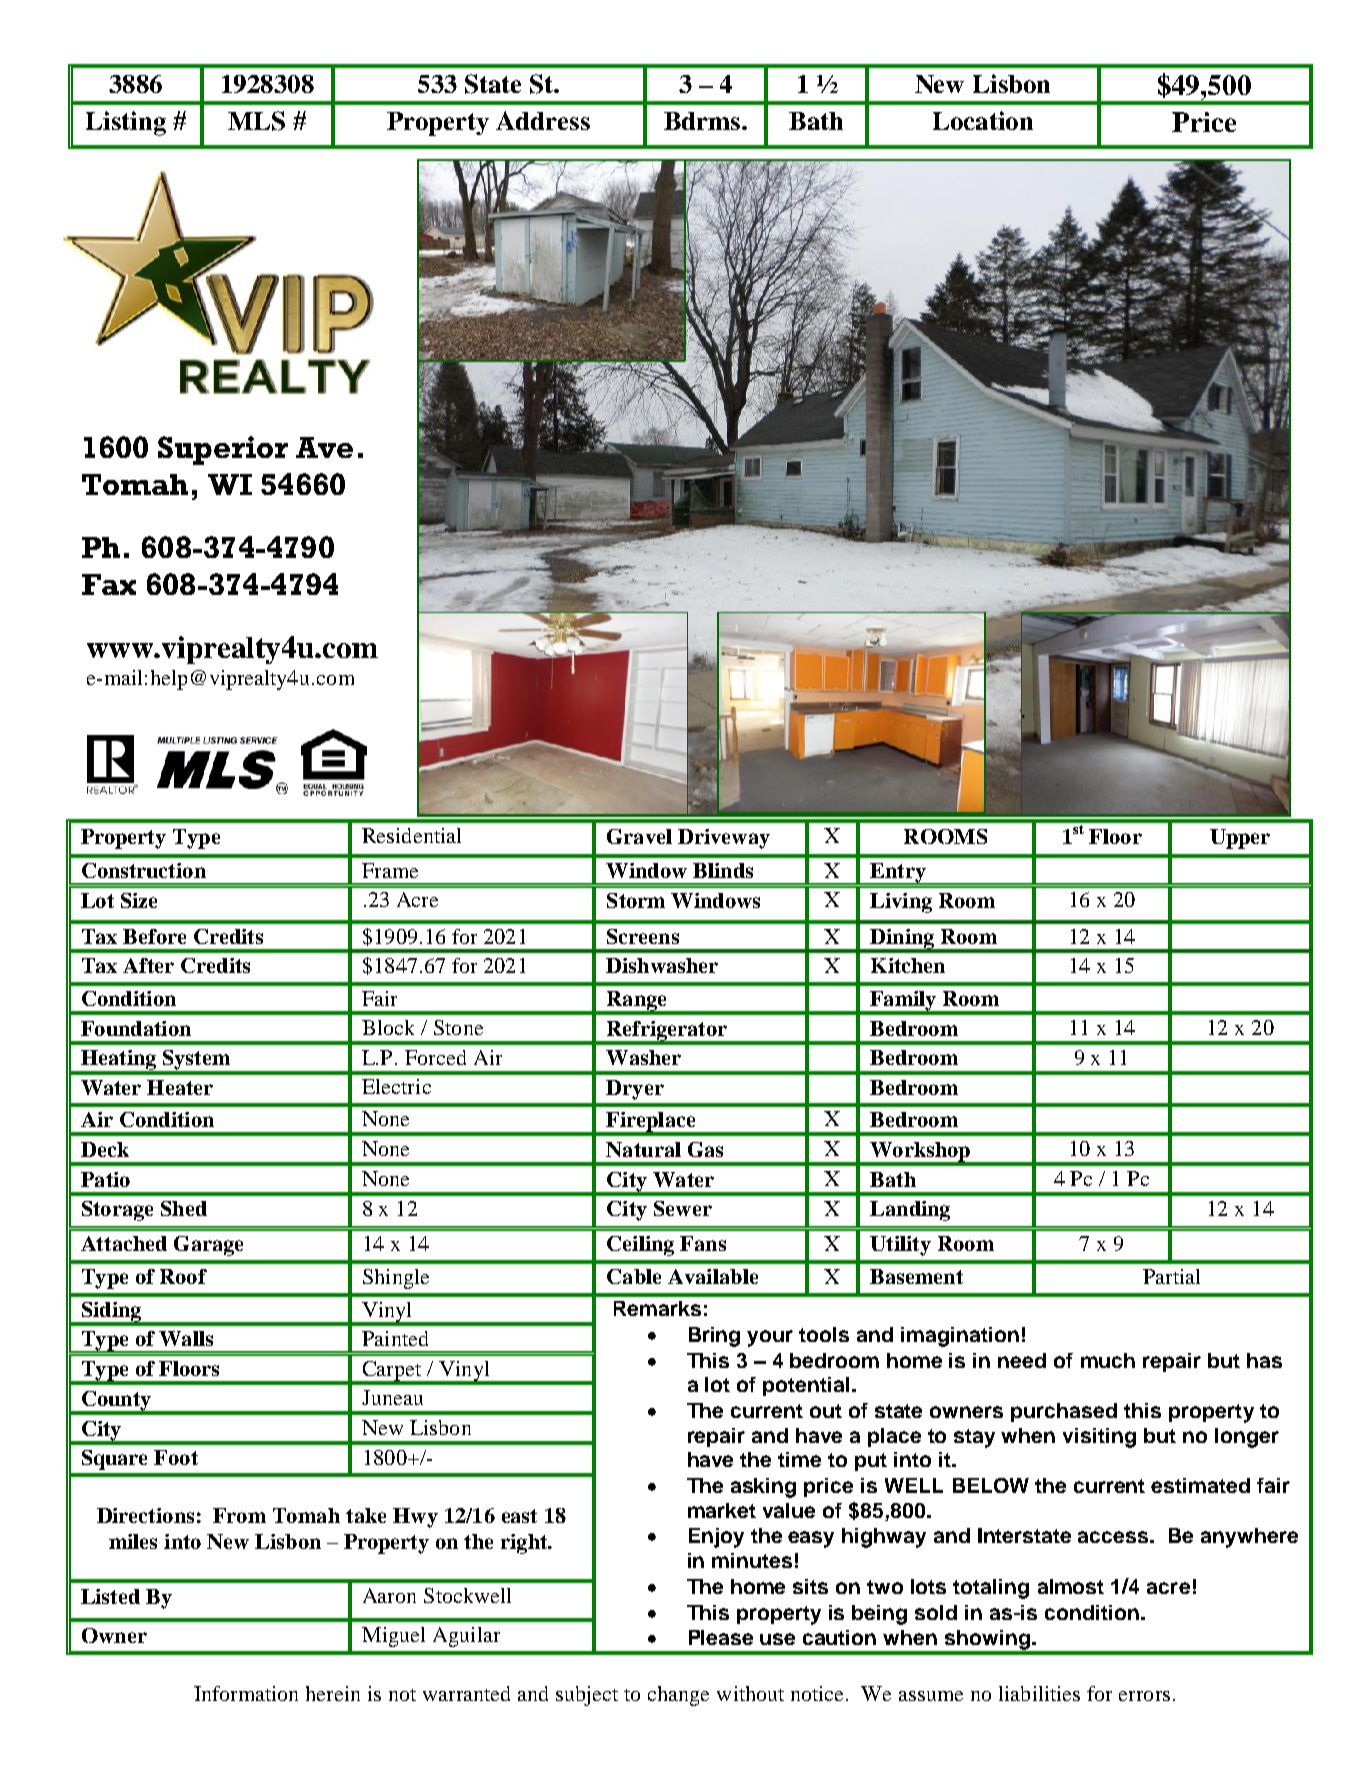 Image resolution: width=1371 pixels, height=1774 pixels. I want to click on Location, so click(983, 120).
